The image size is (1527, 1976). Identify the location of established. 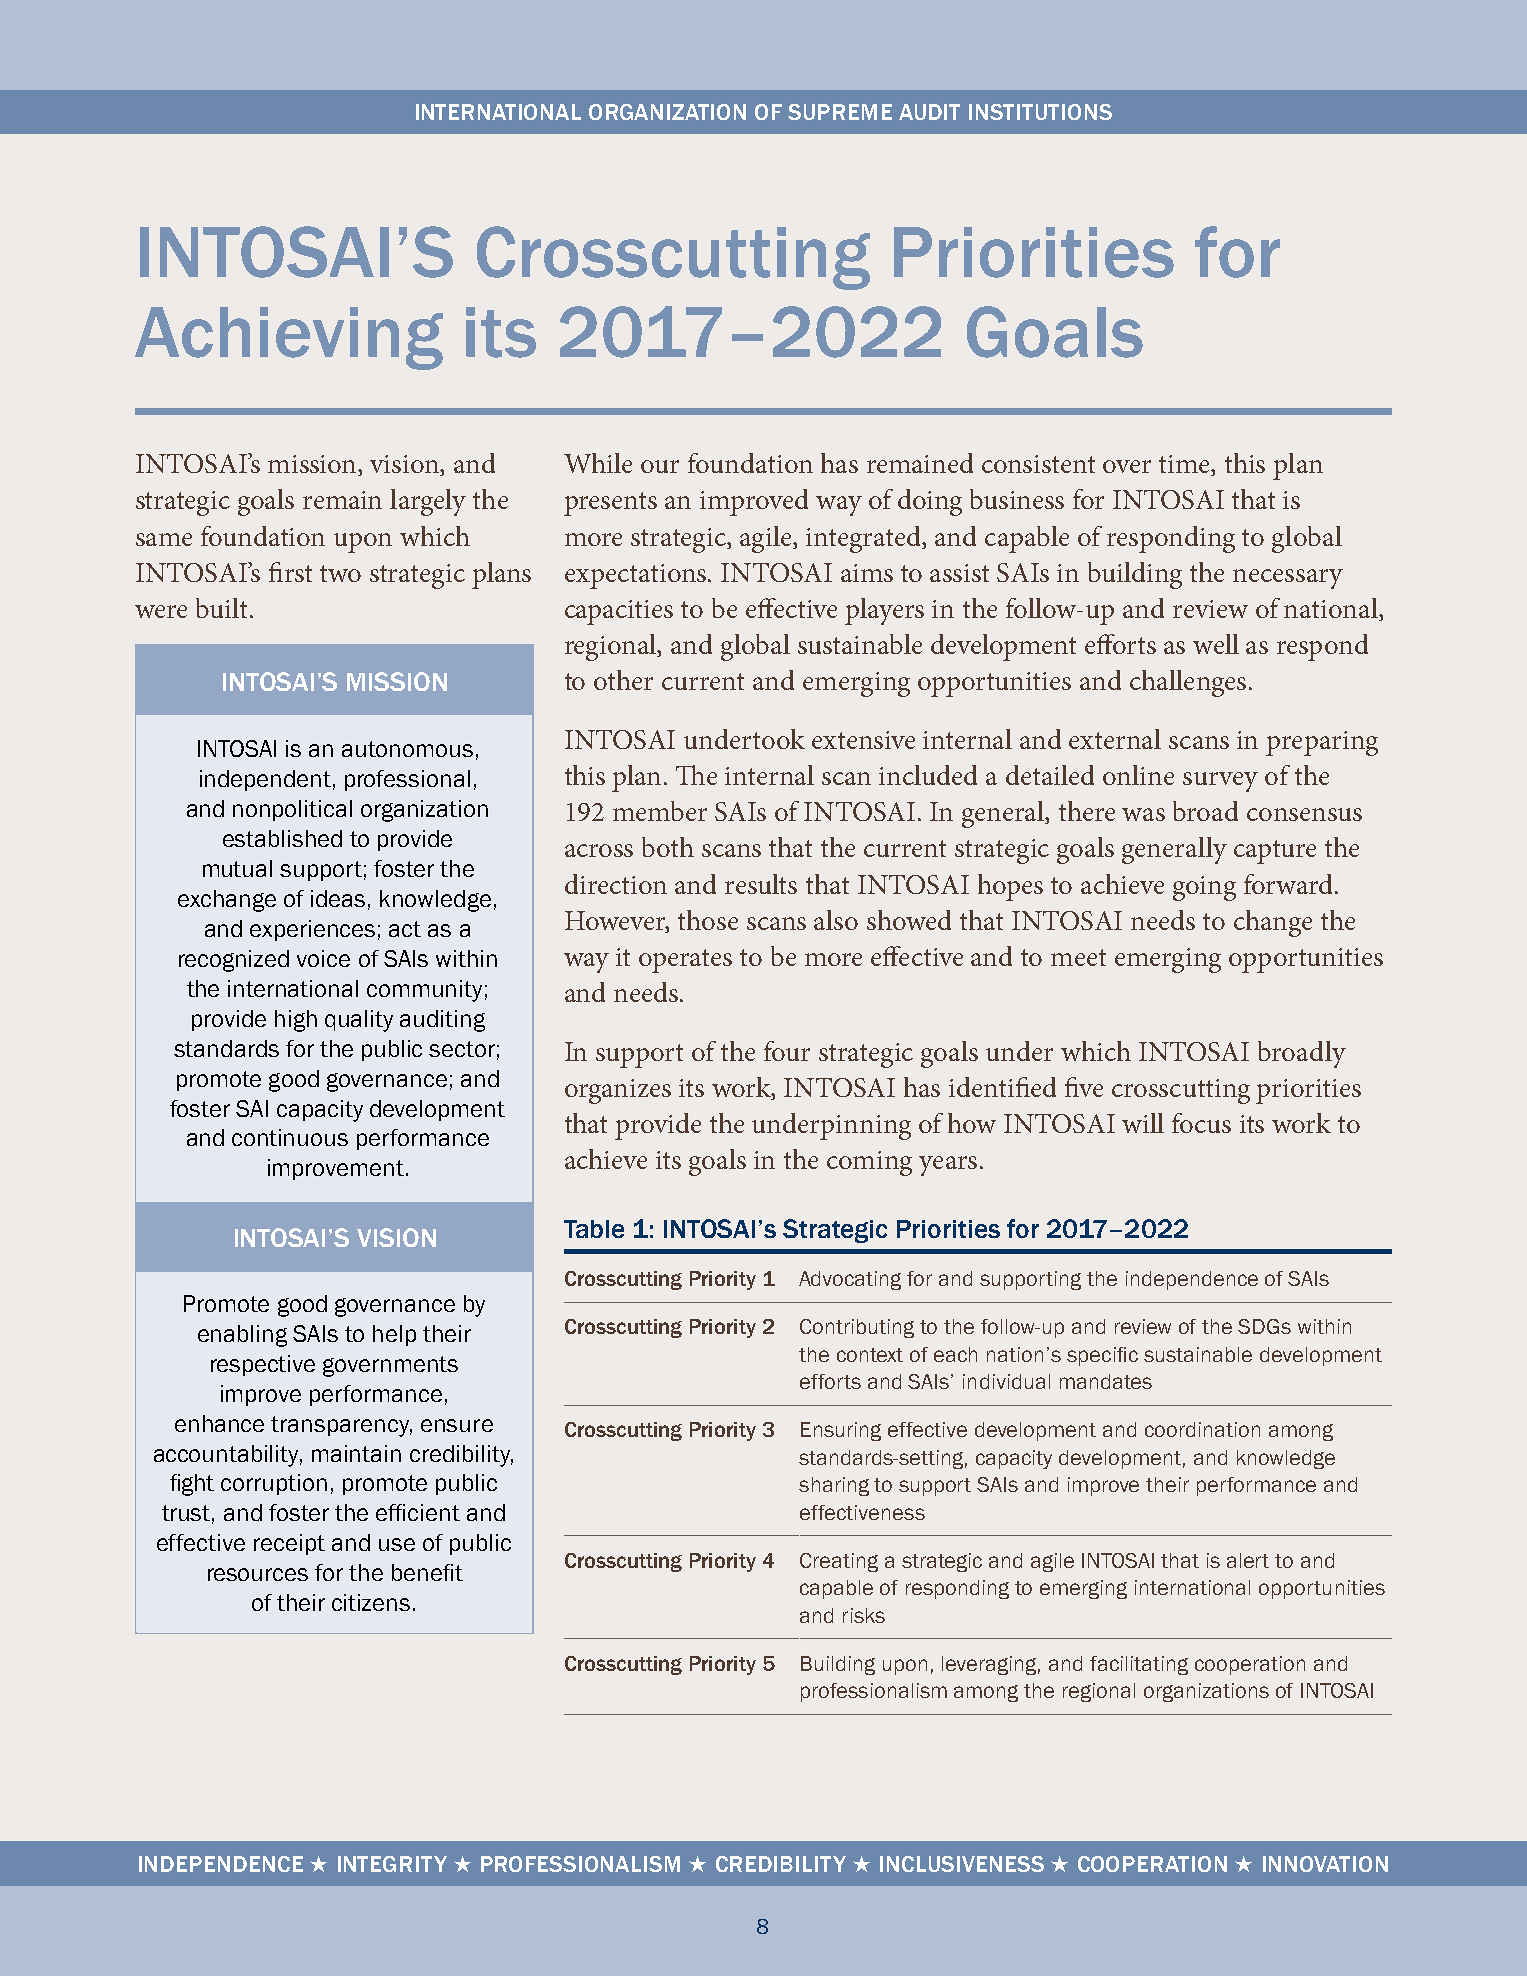
(282, 838).
